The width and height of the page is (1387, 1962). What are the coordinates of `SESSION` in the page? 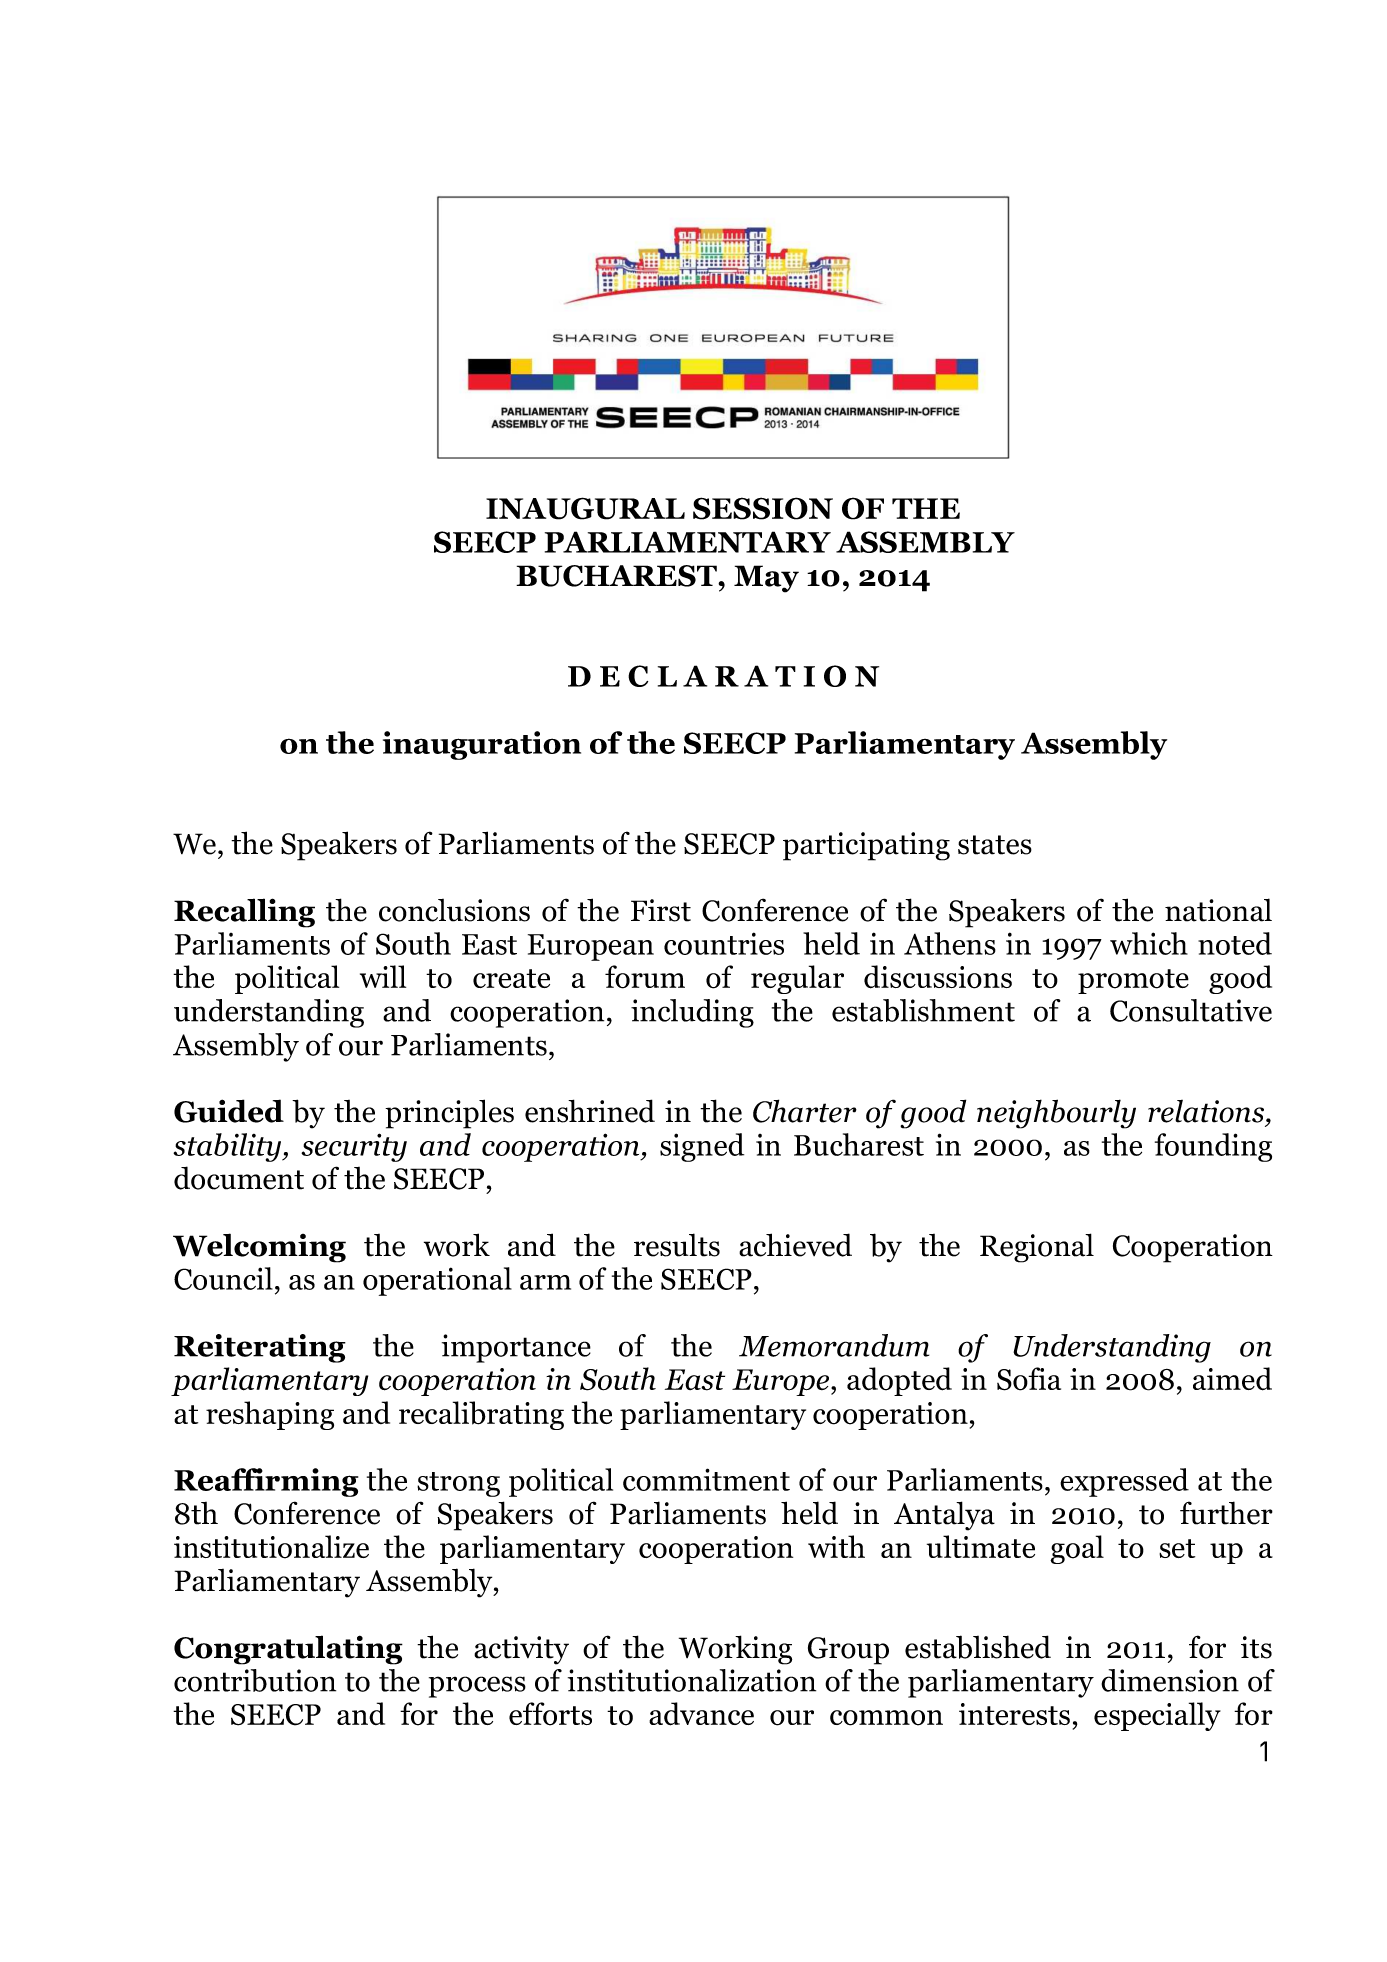 It's located at (763, 508).
